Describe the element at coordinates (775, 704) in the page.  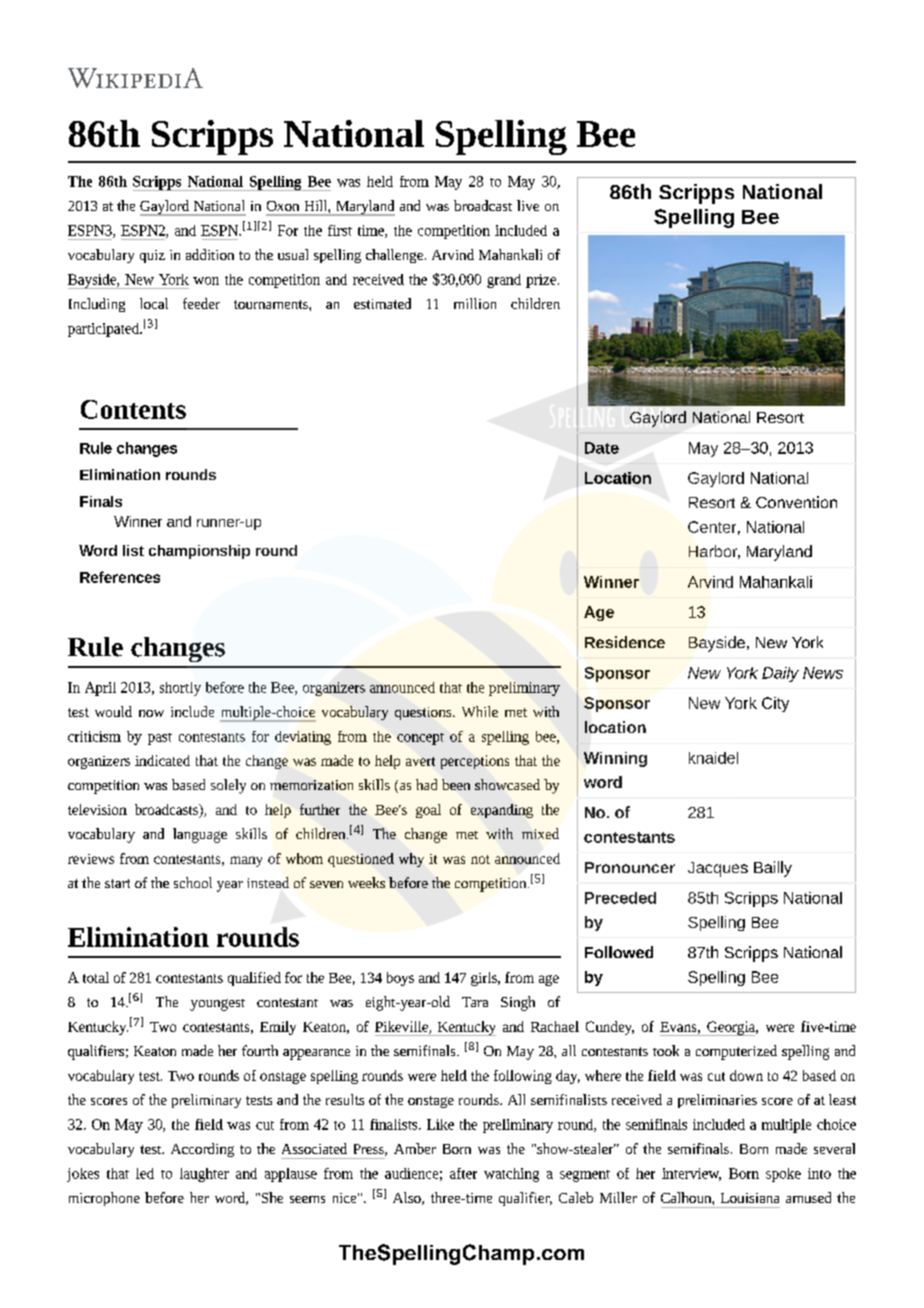
I see `City` at that location.
